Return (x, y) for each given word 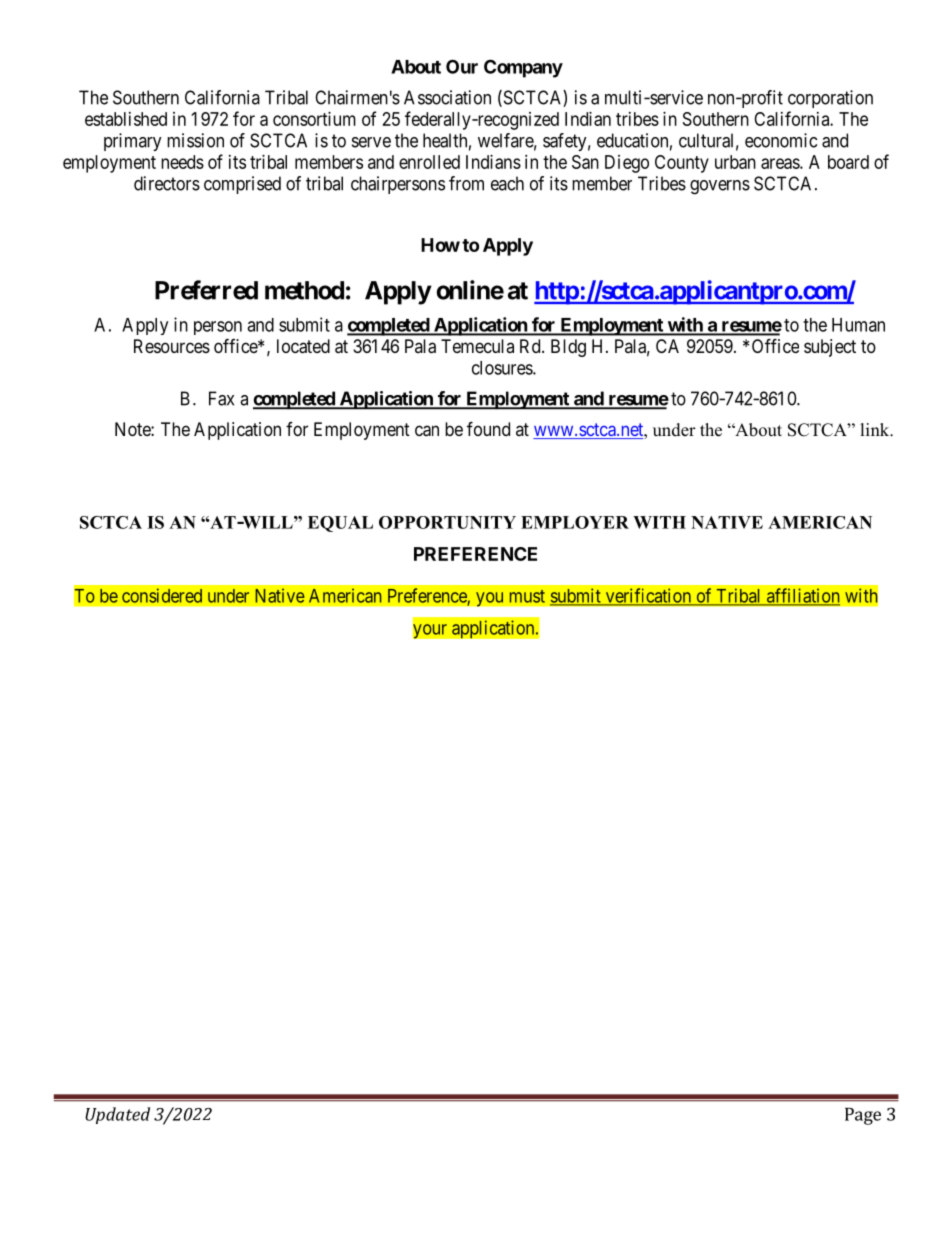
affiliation (802, 596)
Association (447, 97)
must (527, 596)
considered (162, 595)
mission (195, 140)
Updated (117, 1115)
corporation (830, 99)
